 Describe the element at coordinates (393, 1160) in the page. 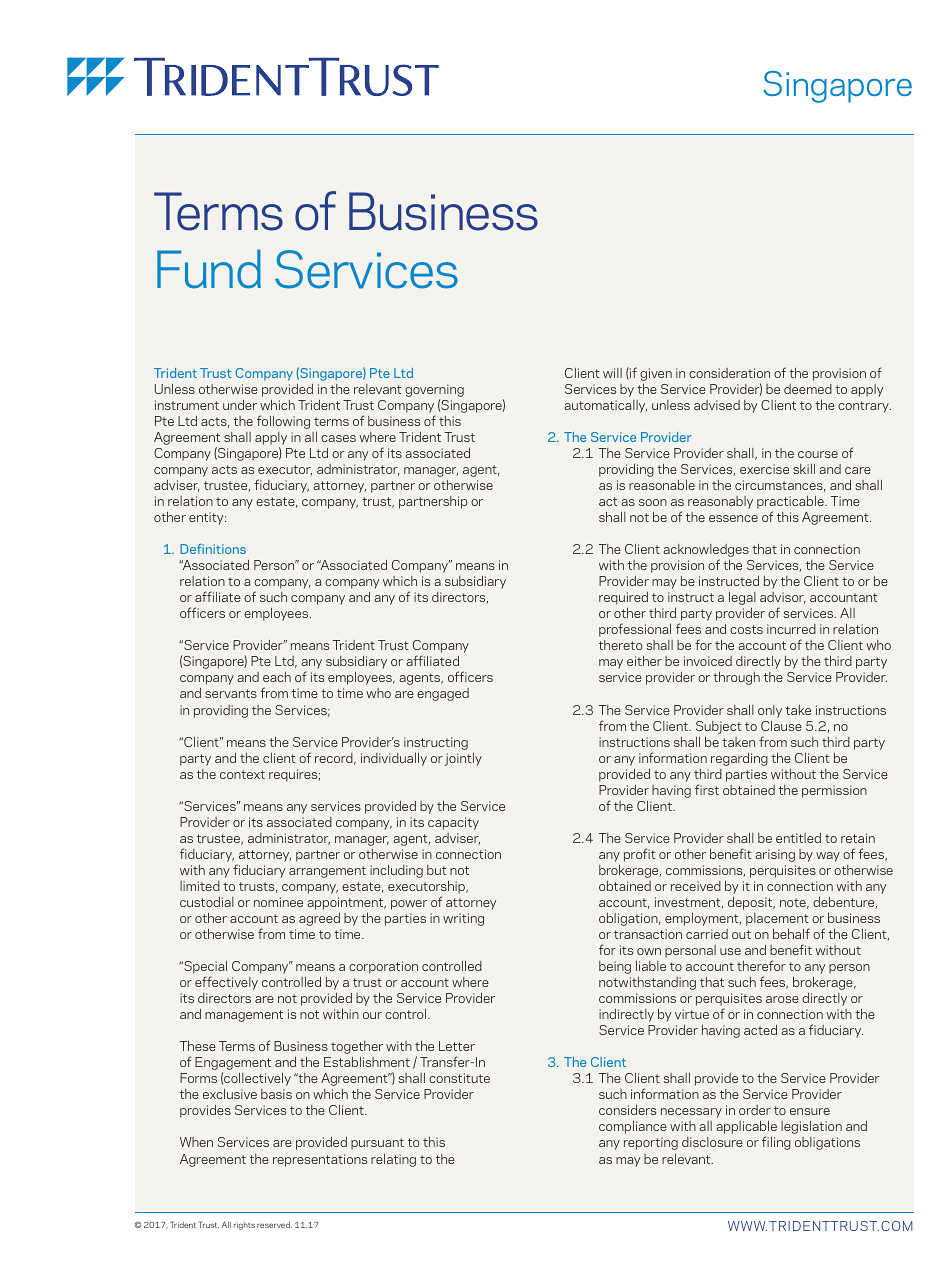

I see `relating` at that location.
